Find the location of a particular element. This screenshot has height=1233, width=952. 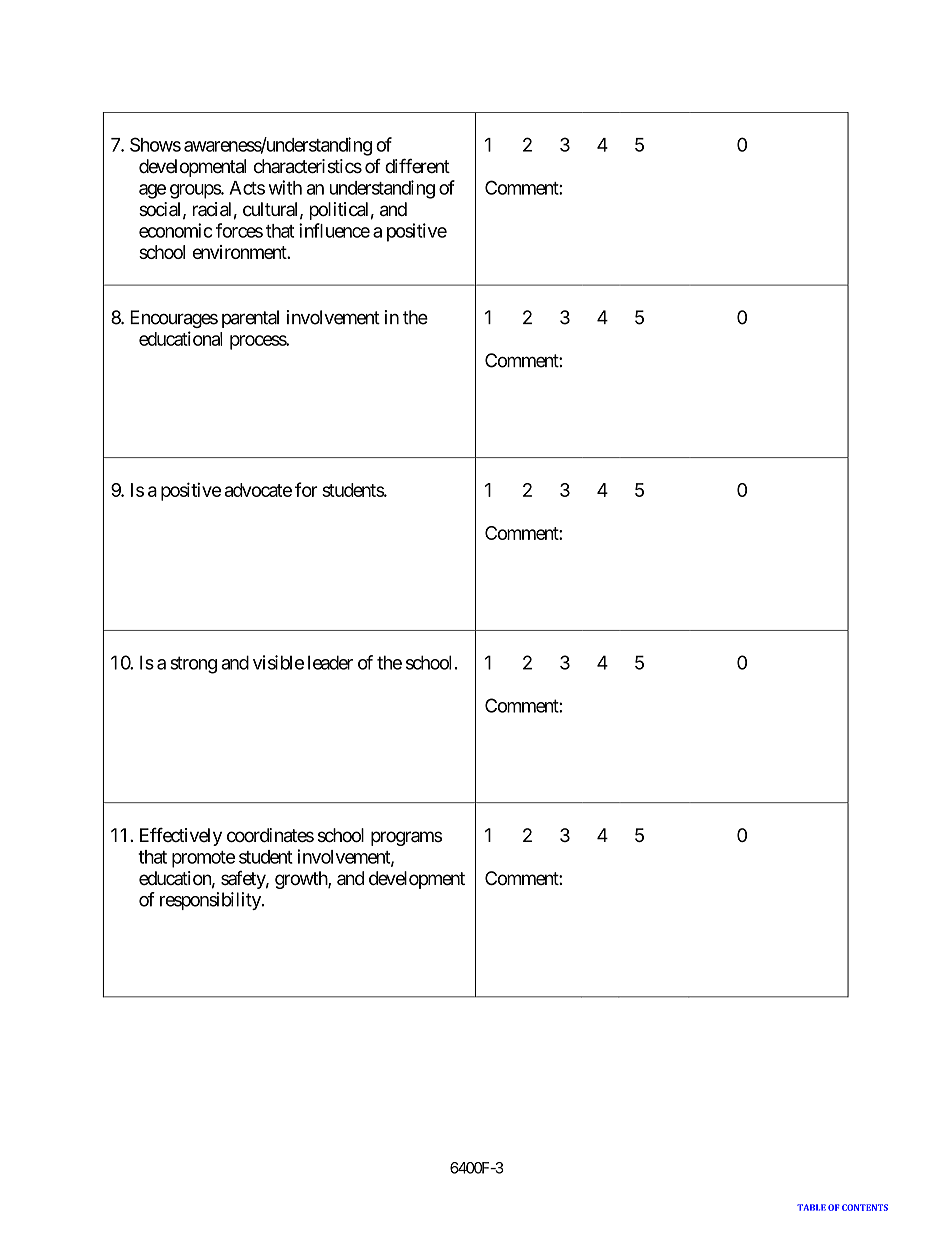

strong is located at coordinates (193, 665).
